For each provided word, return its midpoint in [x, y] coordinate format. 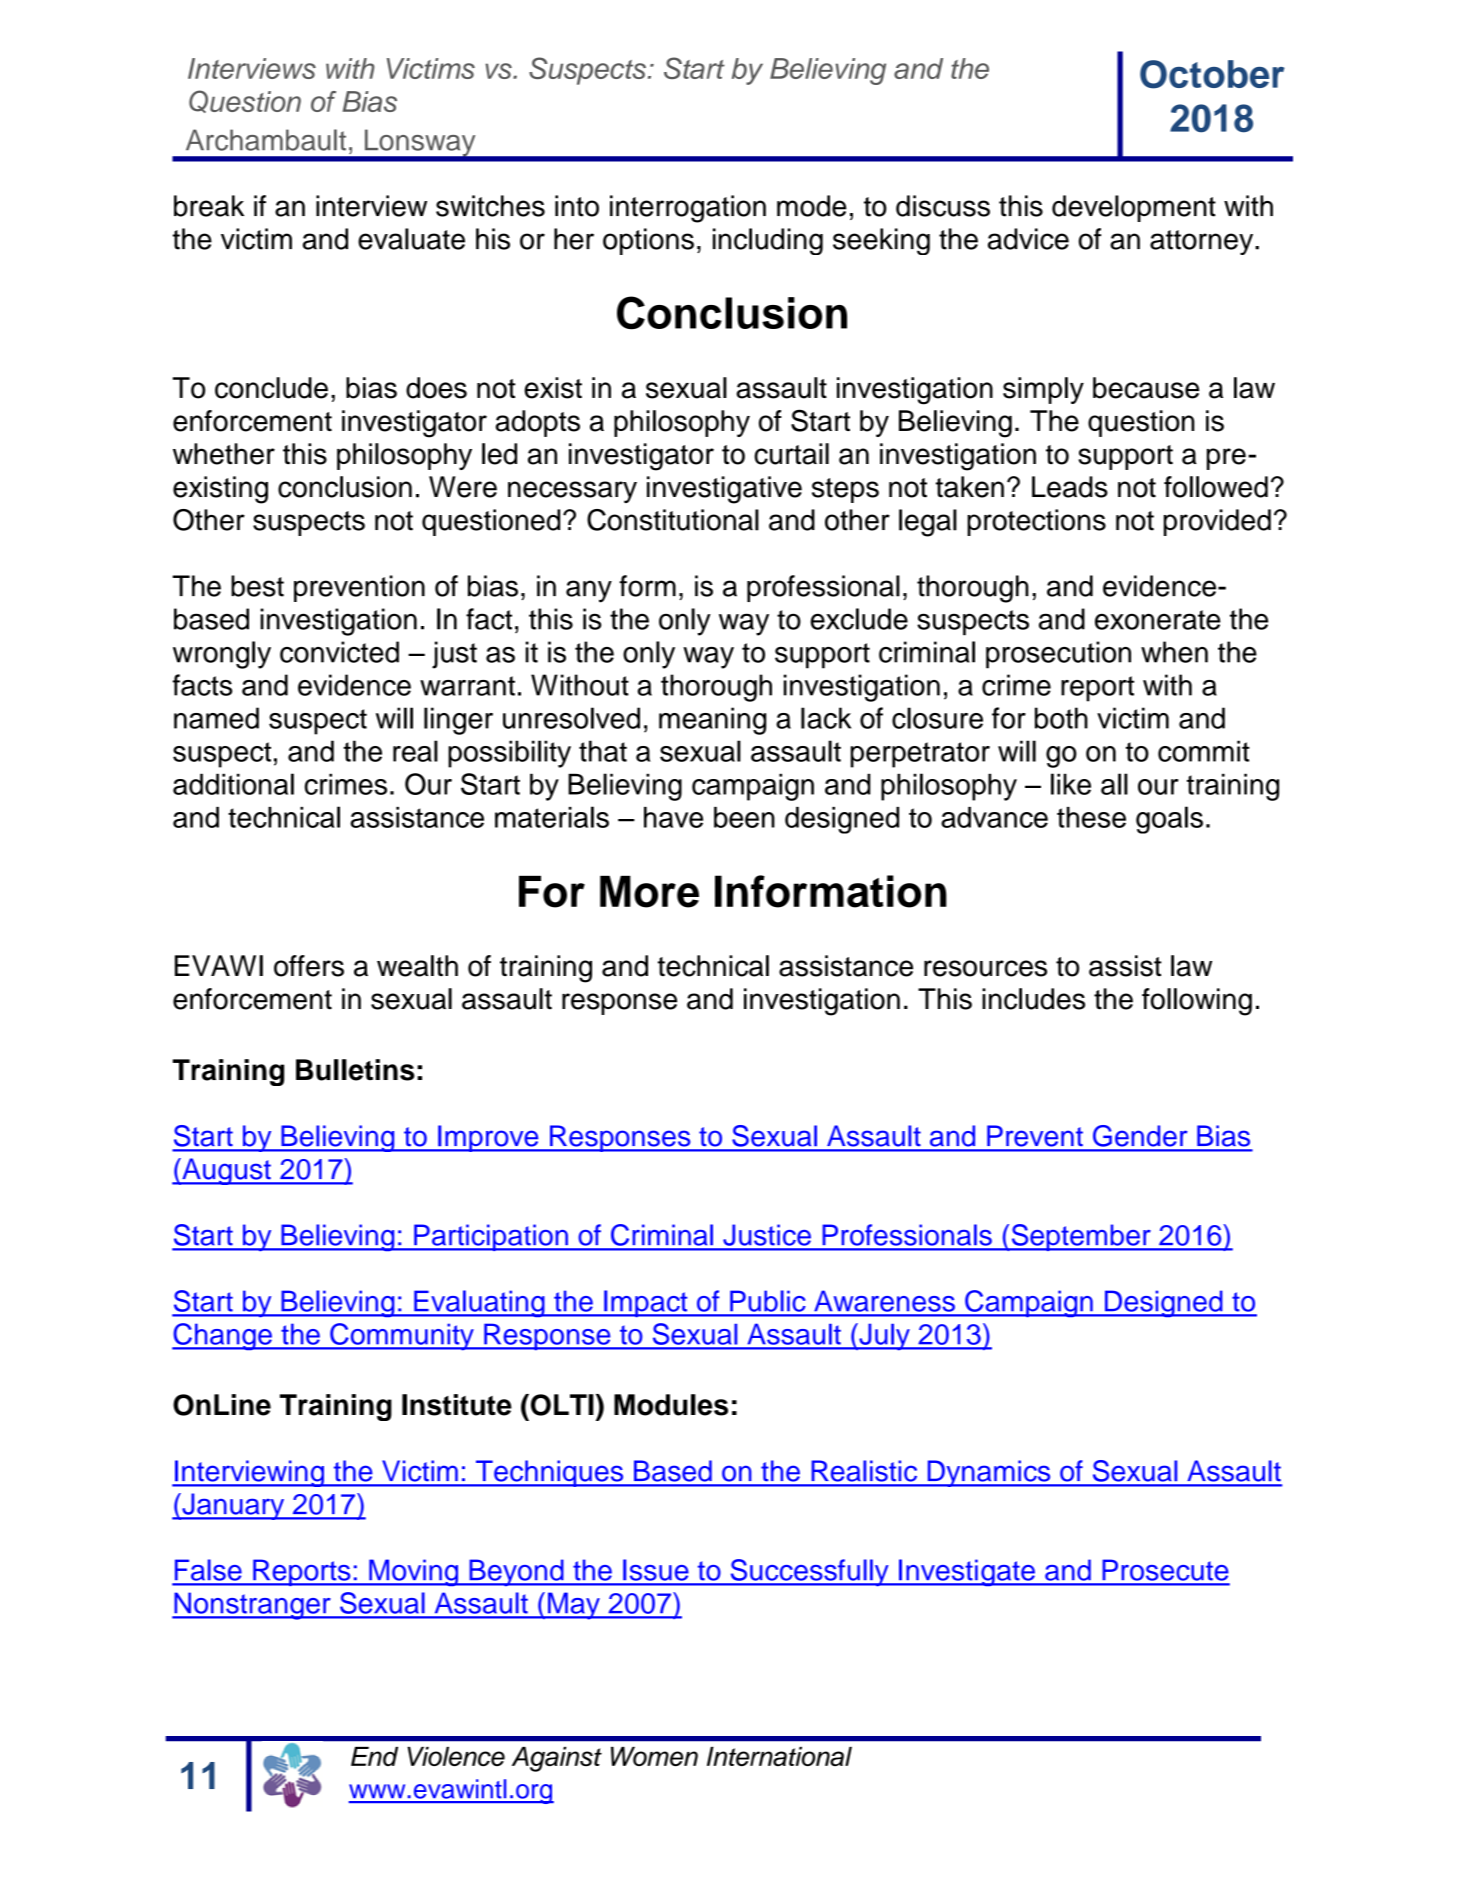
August [226, 1171]
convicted [339, 652]
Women [654, 1757]
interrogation [688, 209]
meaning [712, 721]
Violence [456, 1757]
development [1134, 208]
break [209, 206]
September [1081, 1237]
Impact [646, 1303]
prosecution [1058, 655]
